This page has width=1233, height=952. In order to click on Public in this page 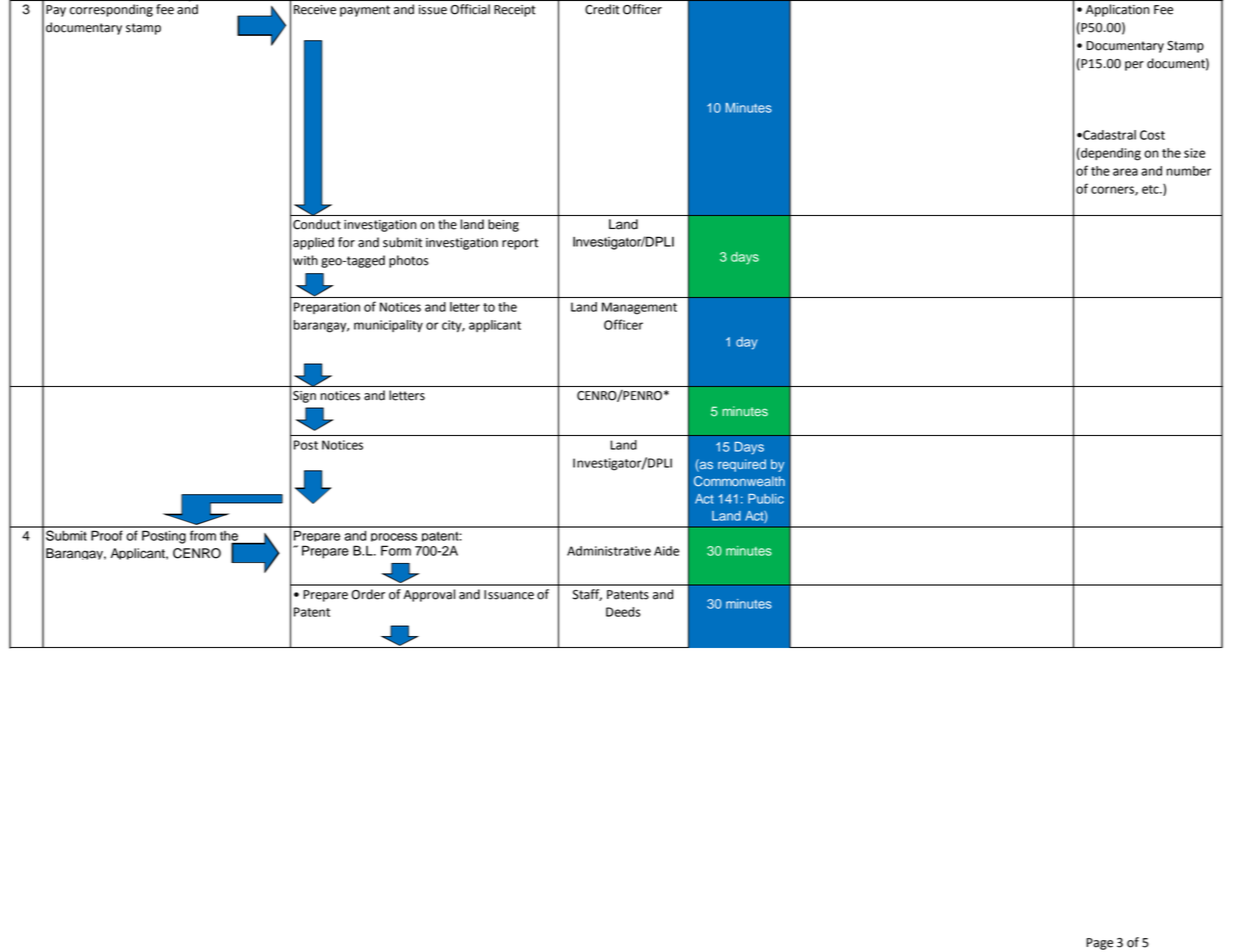, I will do `click(766, 499)`.
